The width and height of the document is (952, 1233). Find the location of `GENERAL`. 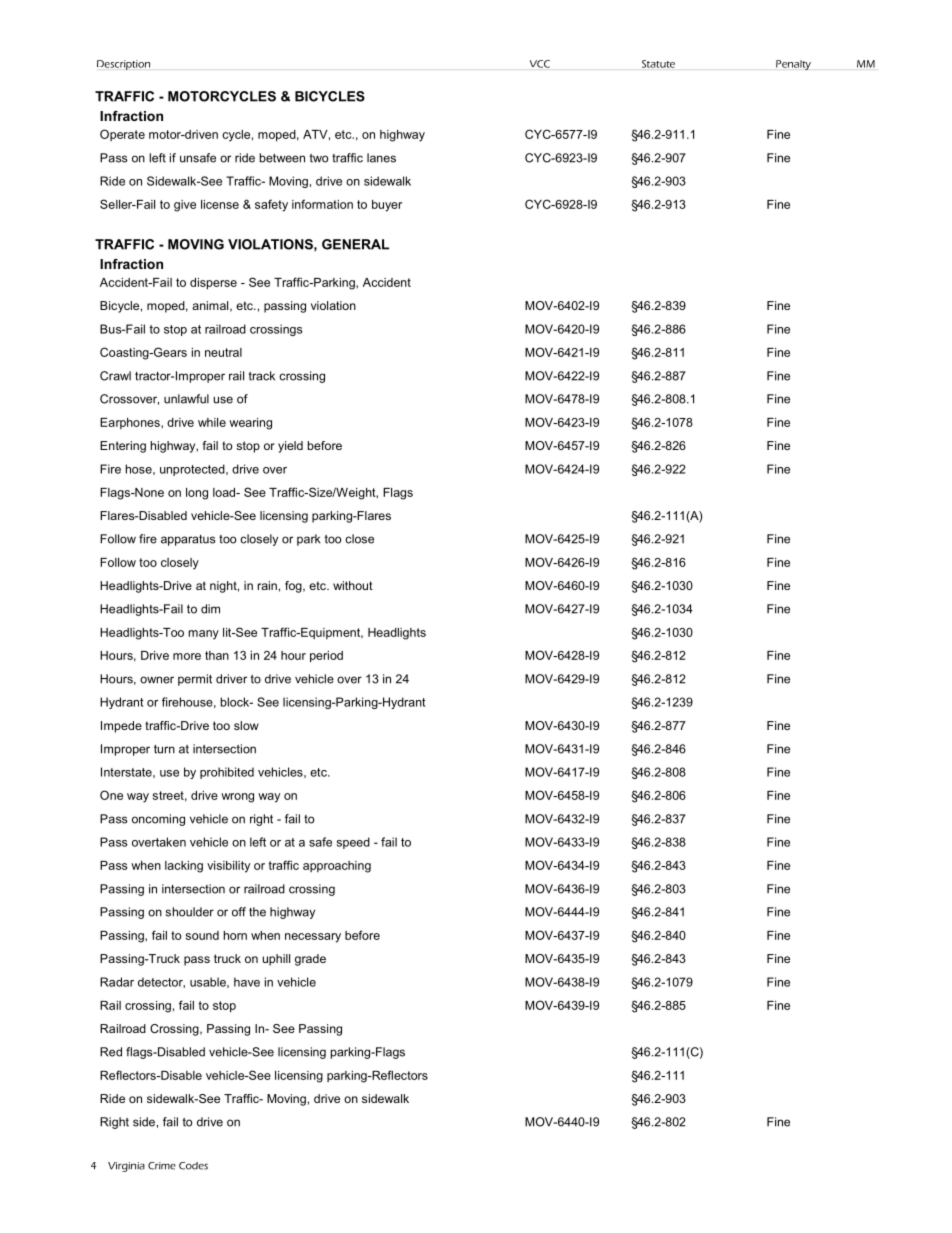

GENERAL is located at coordinates (355, 244).
